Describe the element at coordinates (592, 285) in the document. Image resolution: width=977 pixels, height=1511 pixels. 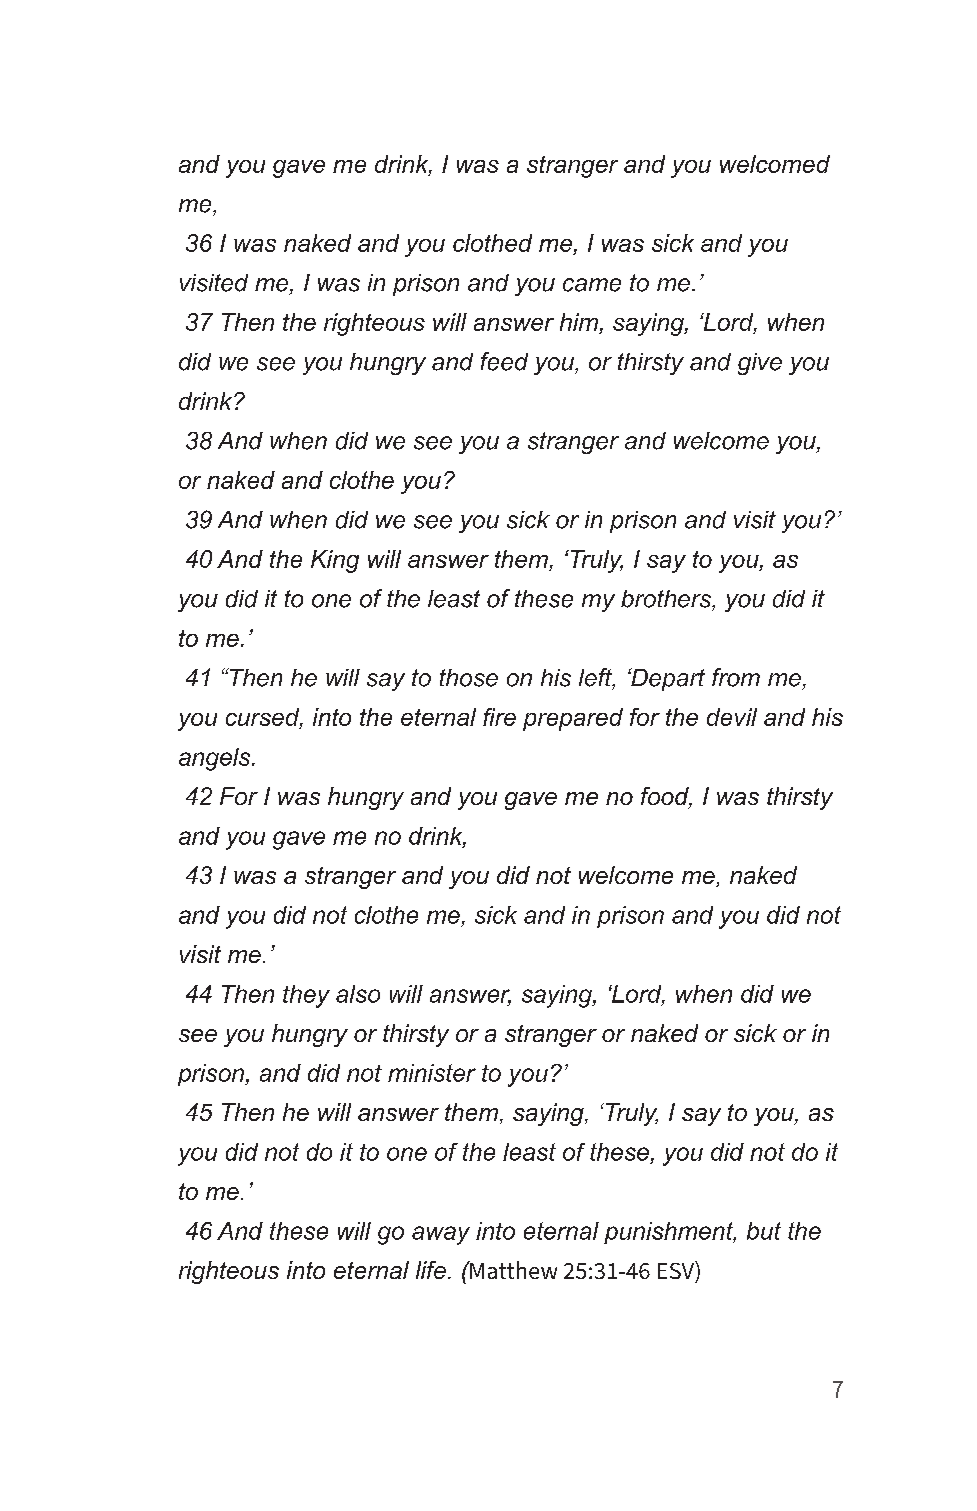
I see `came` at that location.
